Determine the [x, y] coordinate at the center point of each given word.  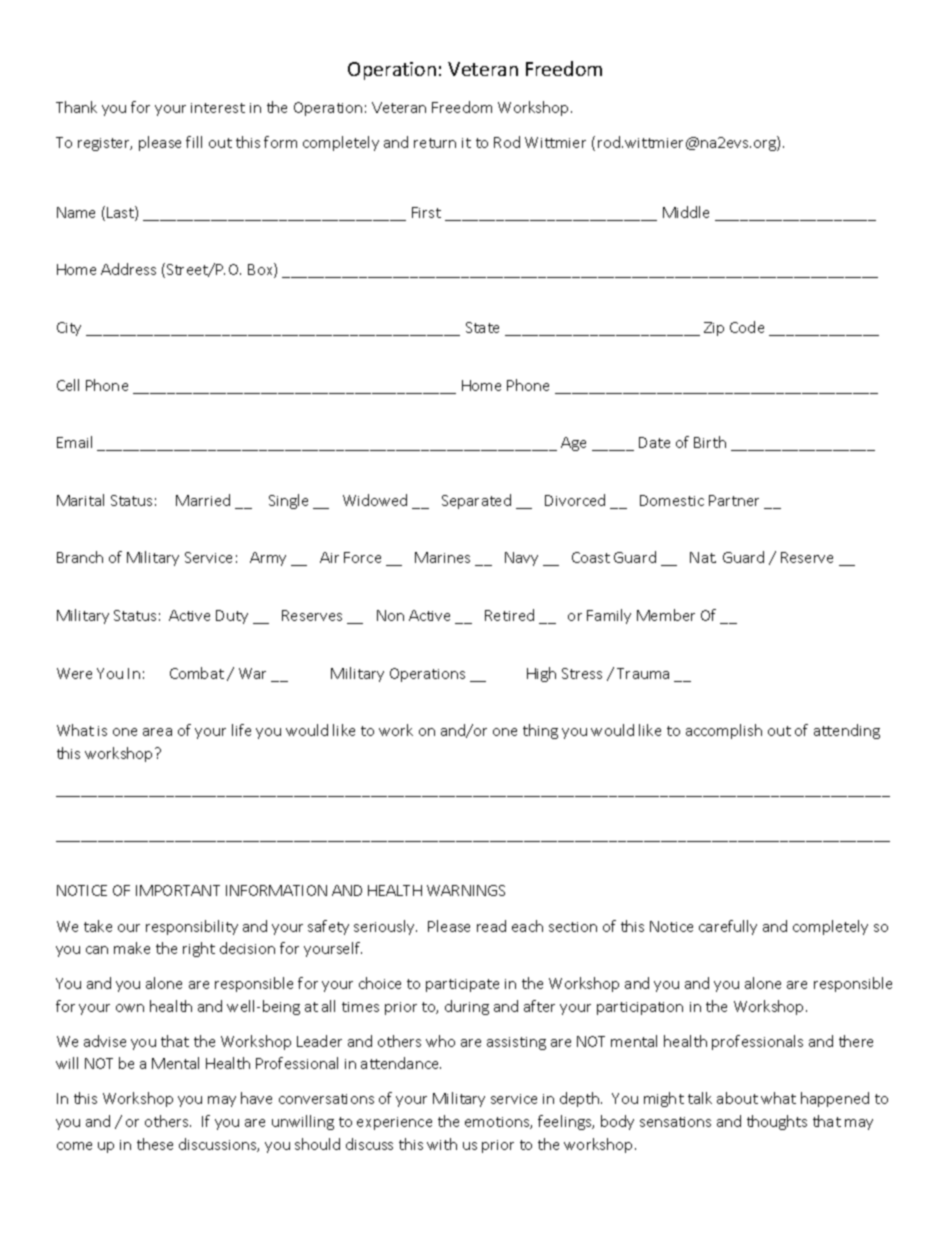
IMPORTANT [178, 890]
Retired [509, 615]
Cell [68, 385]
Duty [232, 617]
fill [194, 142]
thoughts [777, 1122]
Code [747, 327]
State [482, 327]
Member [666, 615]
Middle [686, 212]
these [155, 1144]
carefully [728, 927]
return [435, 143]
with [442, 1144]
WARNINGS [466, 890]
